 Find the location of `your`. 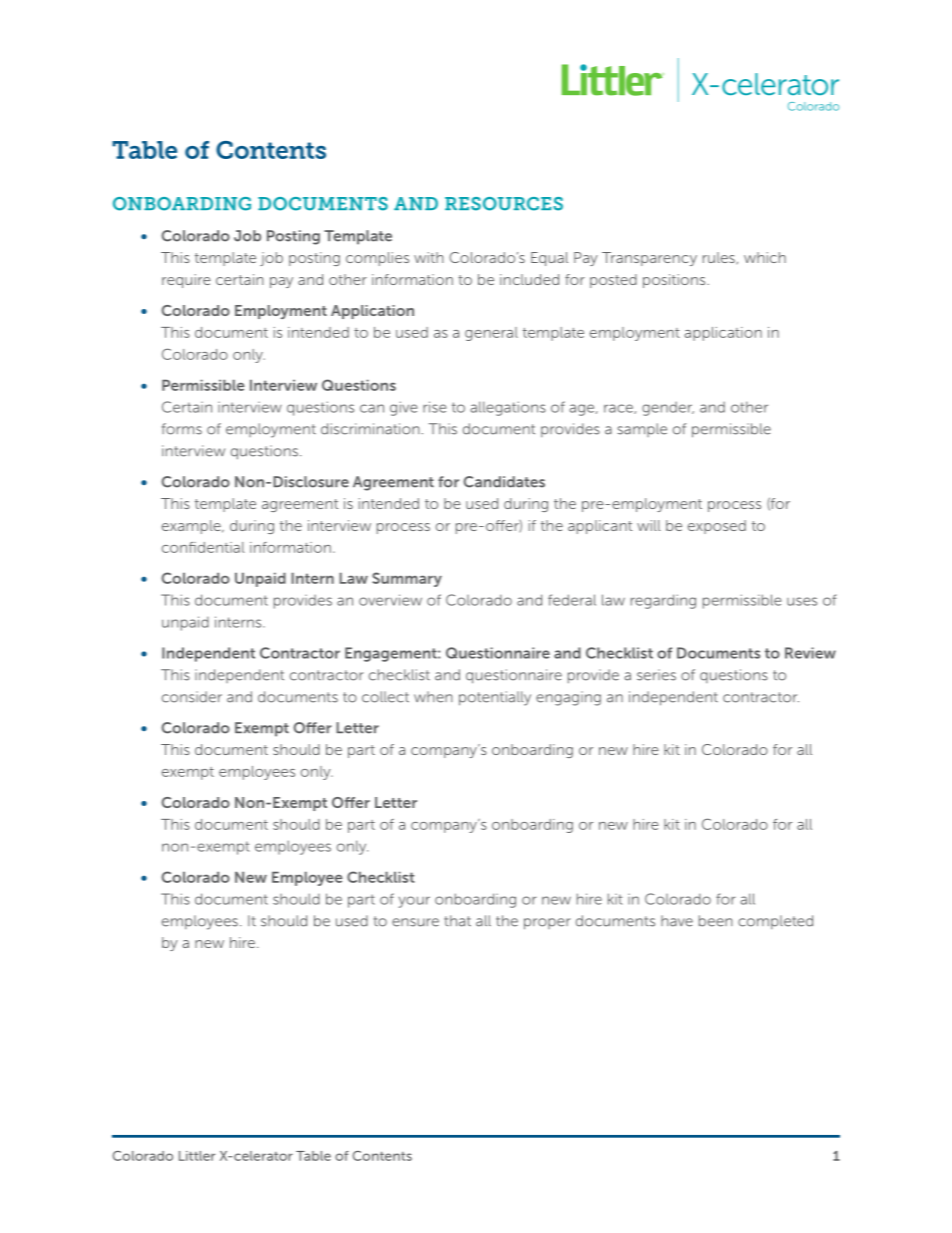

your is located at coordinates (414, 902).
